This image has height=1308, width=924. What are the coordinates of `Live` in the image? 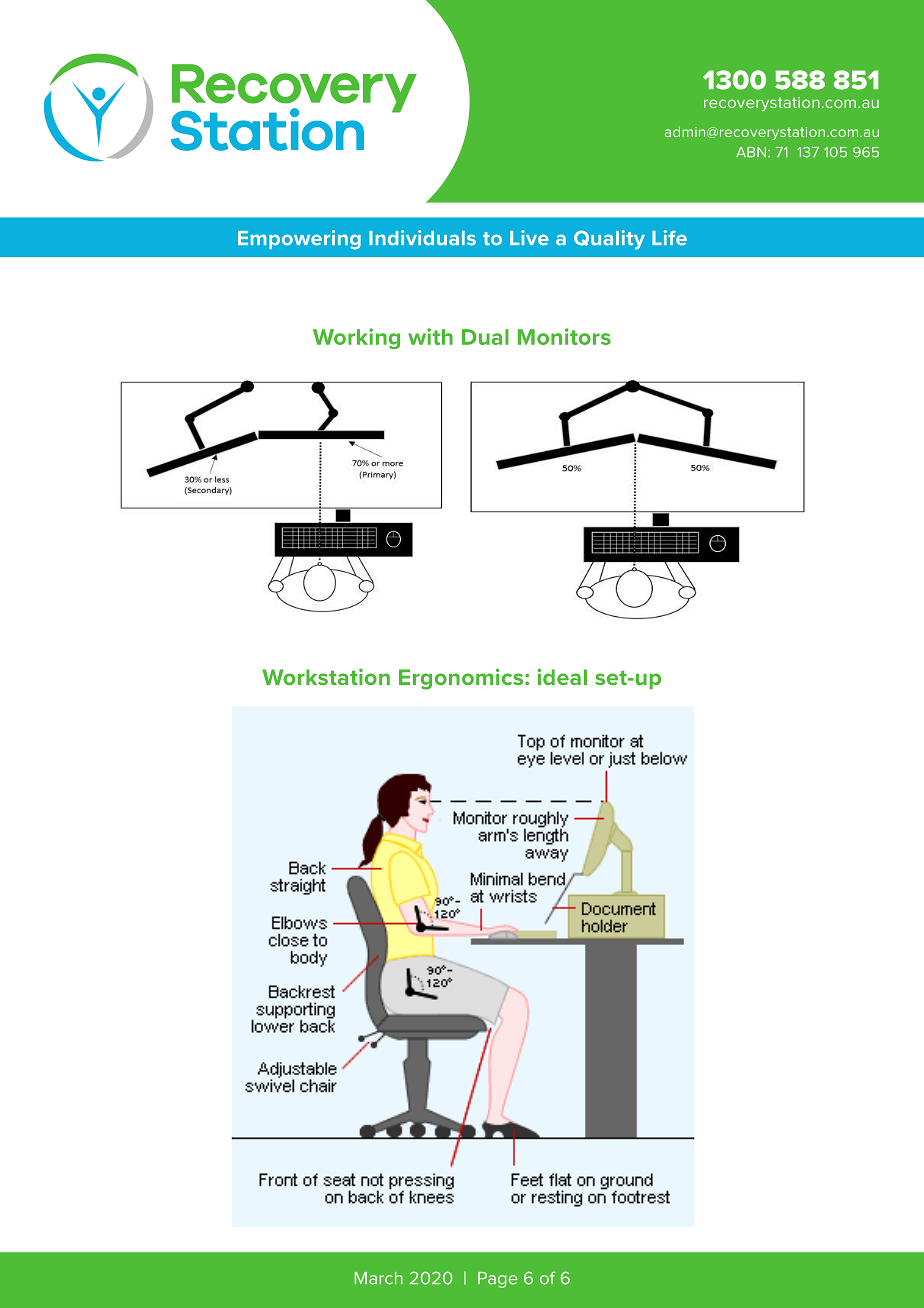 It's located at (529, 238).
